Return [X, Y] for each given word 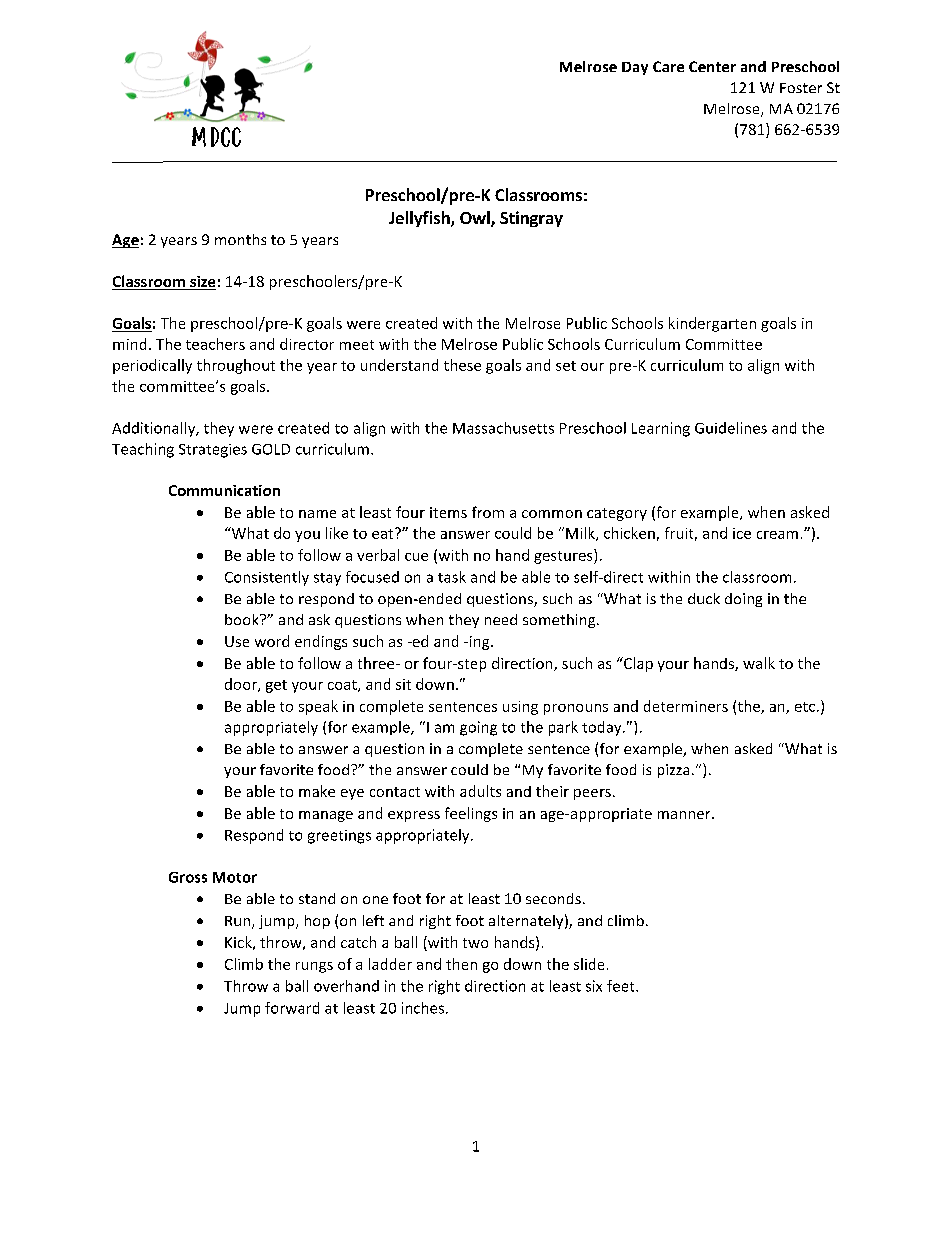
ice [742, 533]
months [240, 239]
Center [712, 66]
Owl [476, 219]
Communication [224, 490]
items [448, 512]
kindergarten [712, 324]
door [242, 685]
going [478, 728]
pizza [673, 771]
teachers [215, 344]
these [462, 365]
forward [292, 1008]
